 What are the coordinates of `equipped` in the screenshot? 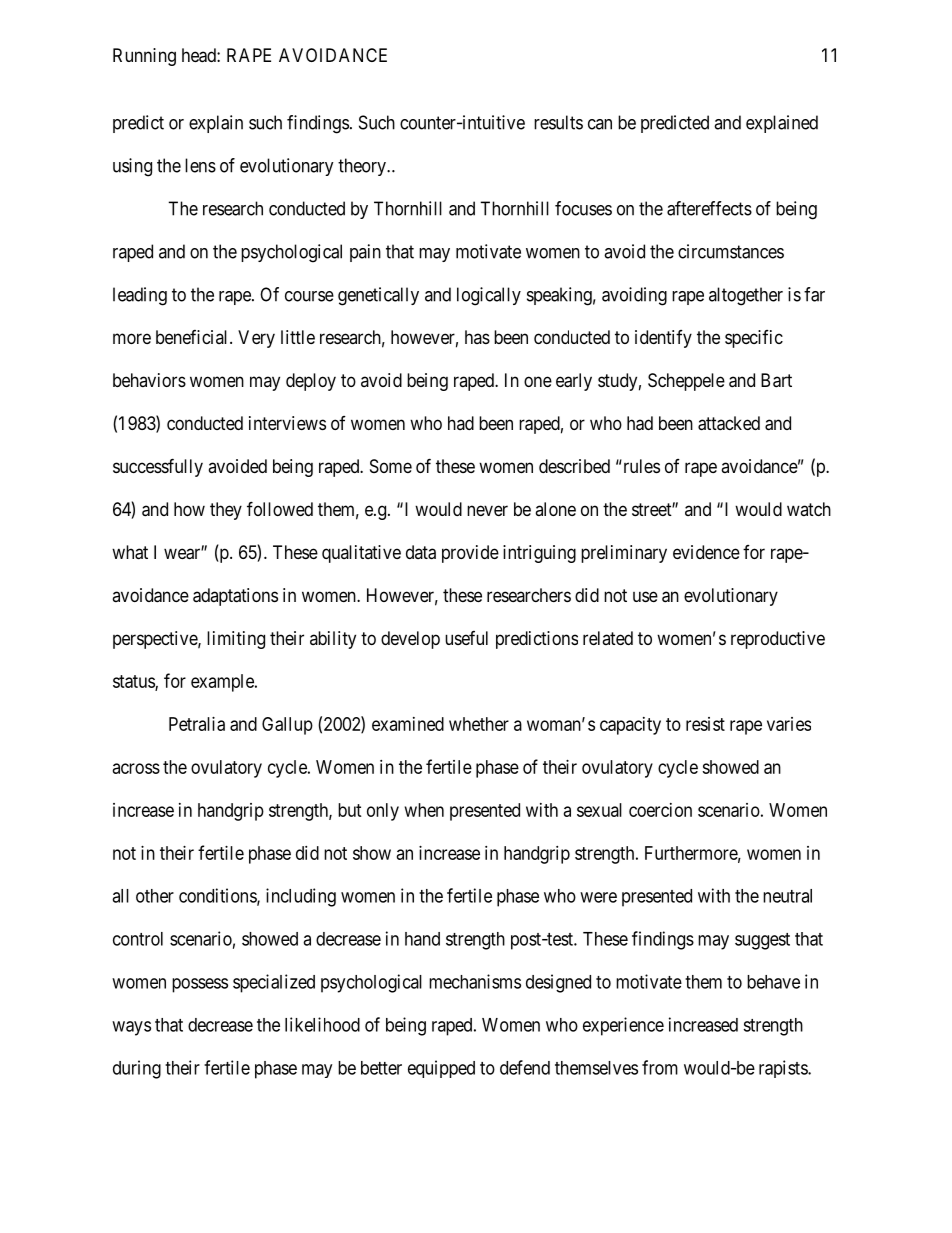 It's located at (441, 1069).
